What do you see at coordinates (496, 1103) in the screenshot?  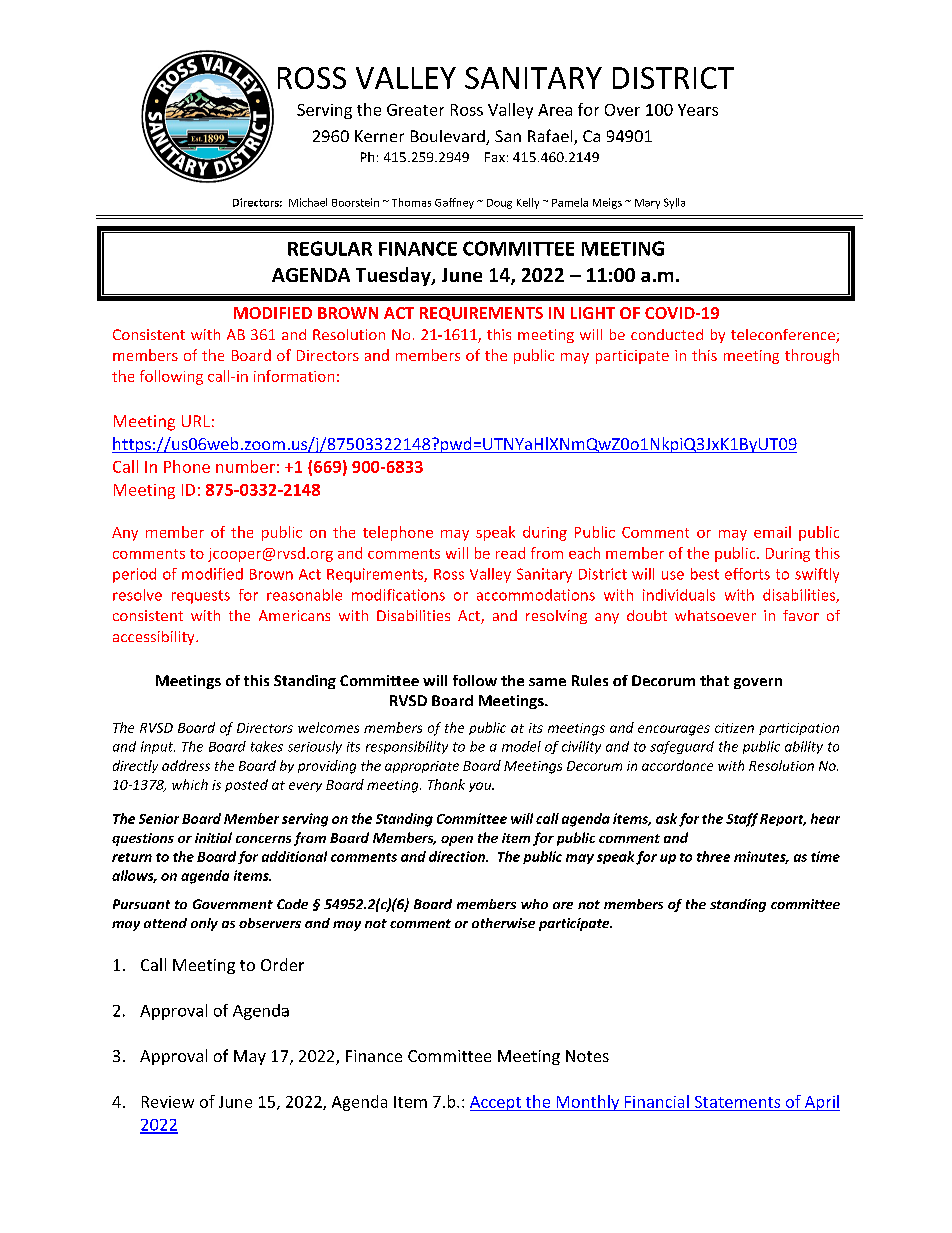 I see `Accept` at bounding box center [496, 1103].
